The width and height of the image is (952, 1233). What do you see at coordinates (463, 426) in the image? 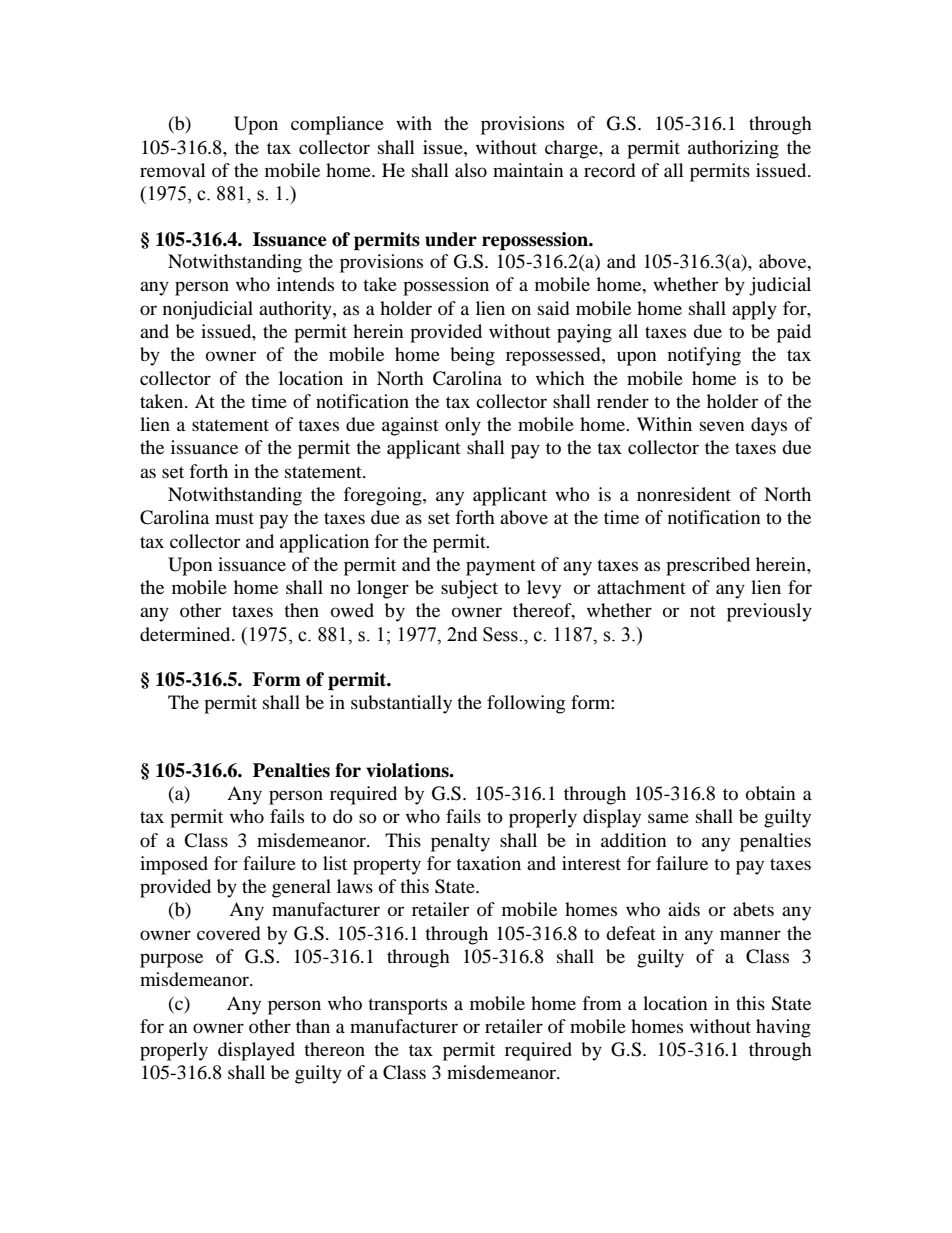
I see `only` at bounding box center [463, 426].
